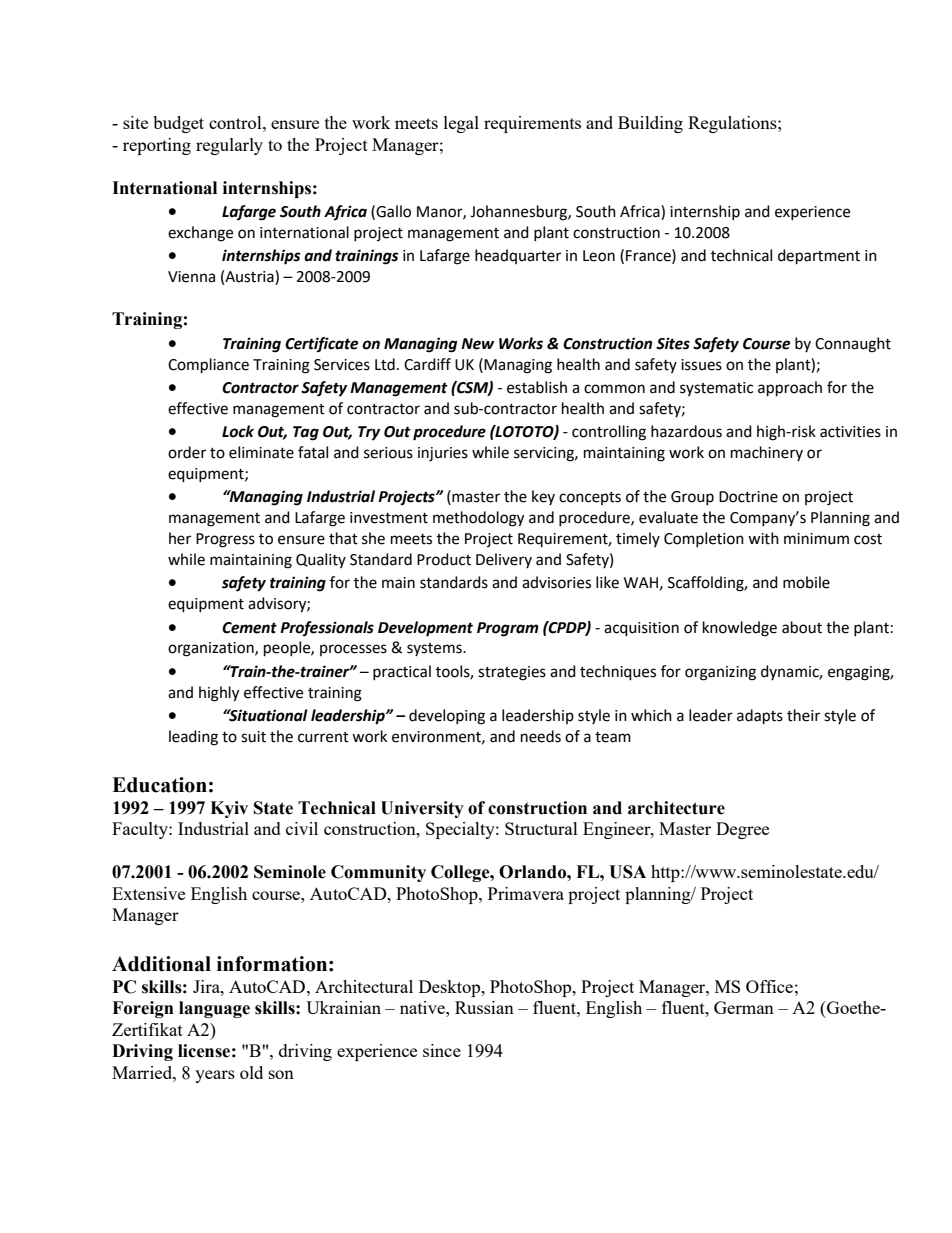  What do you see at coordinates (541, 828) in the document?
I see `Structural` at bounding box center [541, 828].
